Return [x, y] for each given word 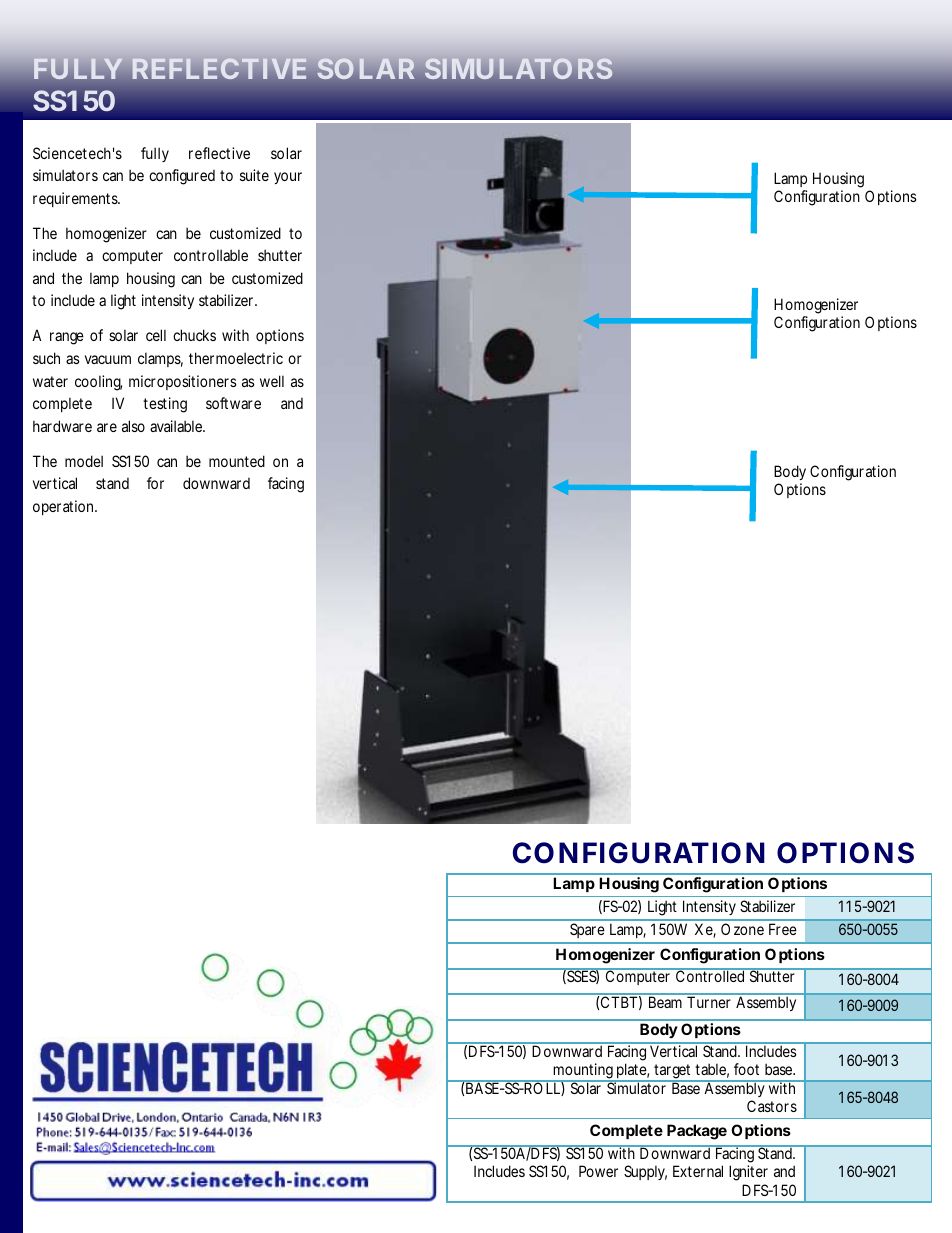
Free [783, 929]
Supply [645, 1172]
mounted [237, 461]
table [712, 1070]
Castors [772, 1106]
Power [598, 1171]
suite [254, 175]
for [155, 483]
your [288, 178]
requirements [76, 199]
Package [697, 1132]
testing [165, 405]
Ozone [742, 929]
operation [65, 507]
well [272, 381]
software [233, 403]
